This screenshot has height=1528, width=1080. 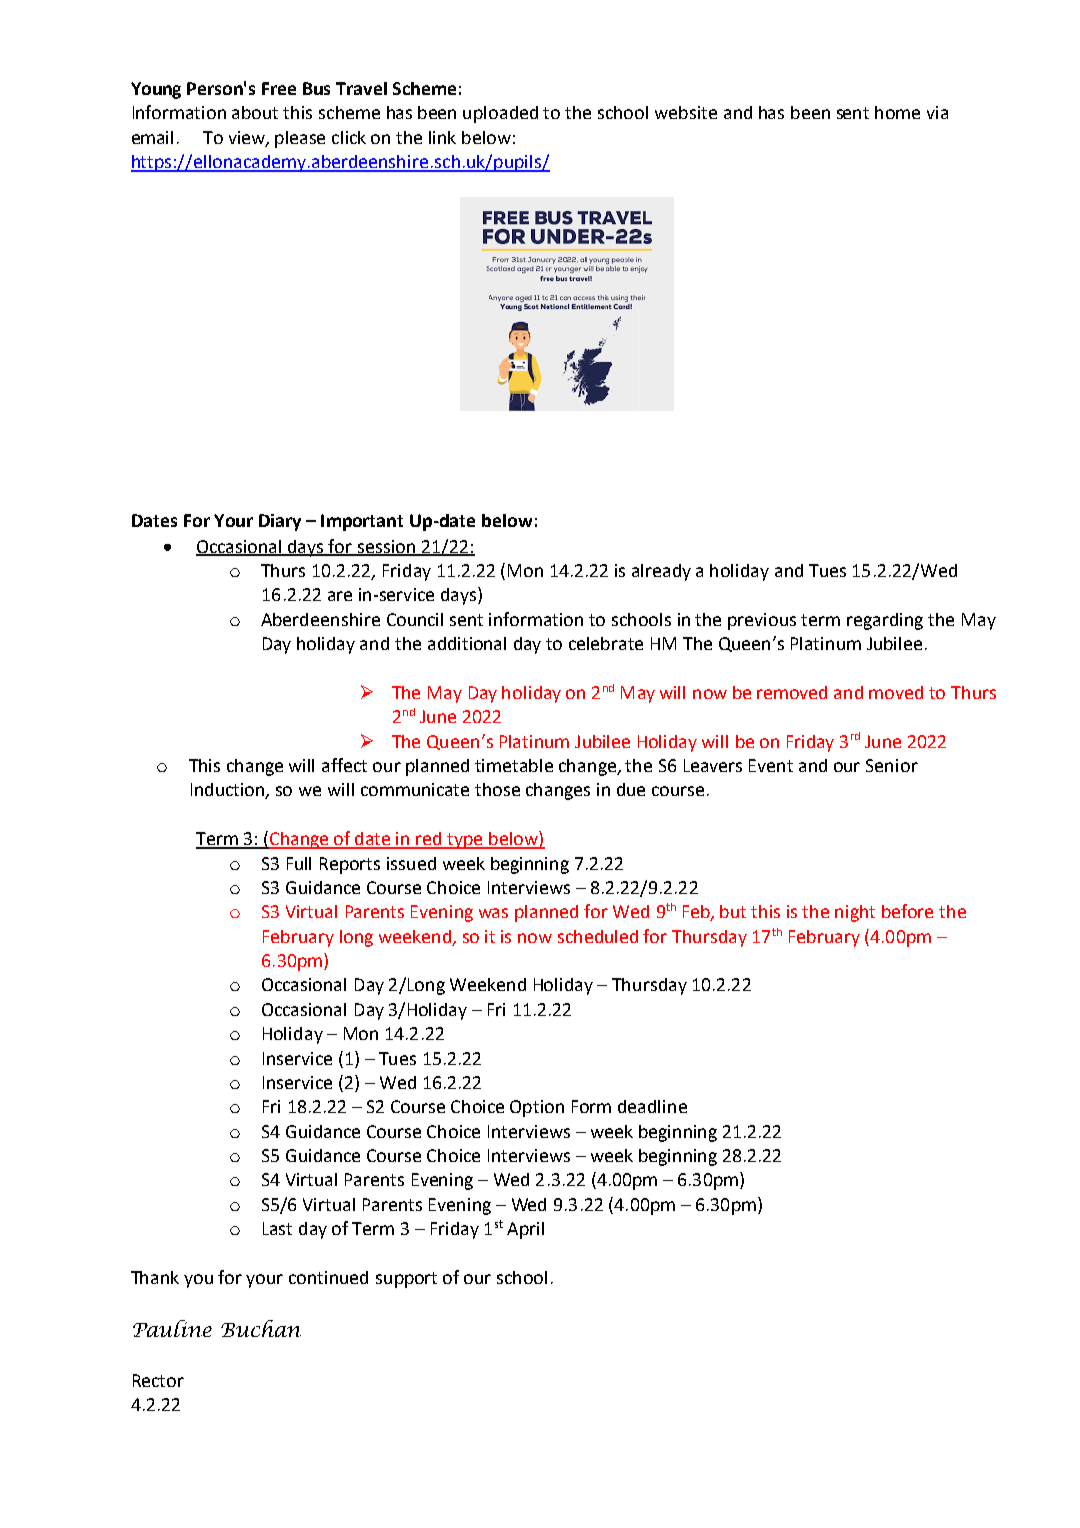 What do you see at coordinates (344, 765) in the screenshot?
I see `affect` at bounding box center [344, 765].
